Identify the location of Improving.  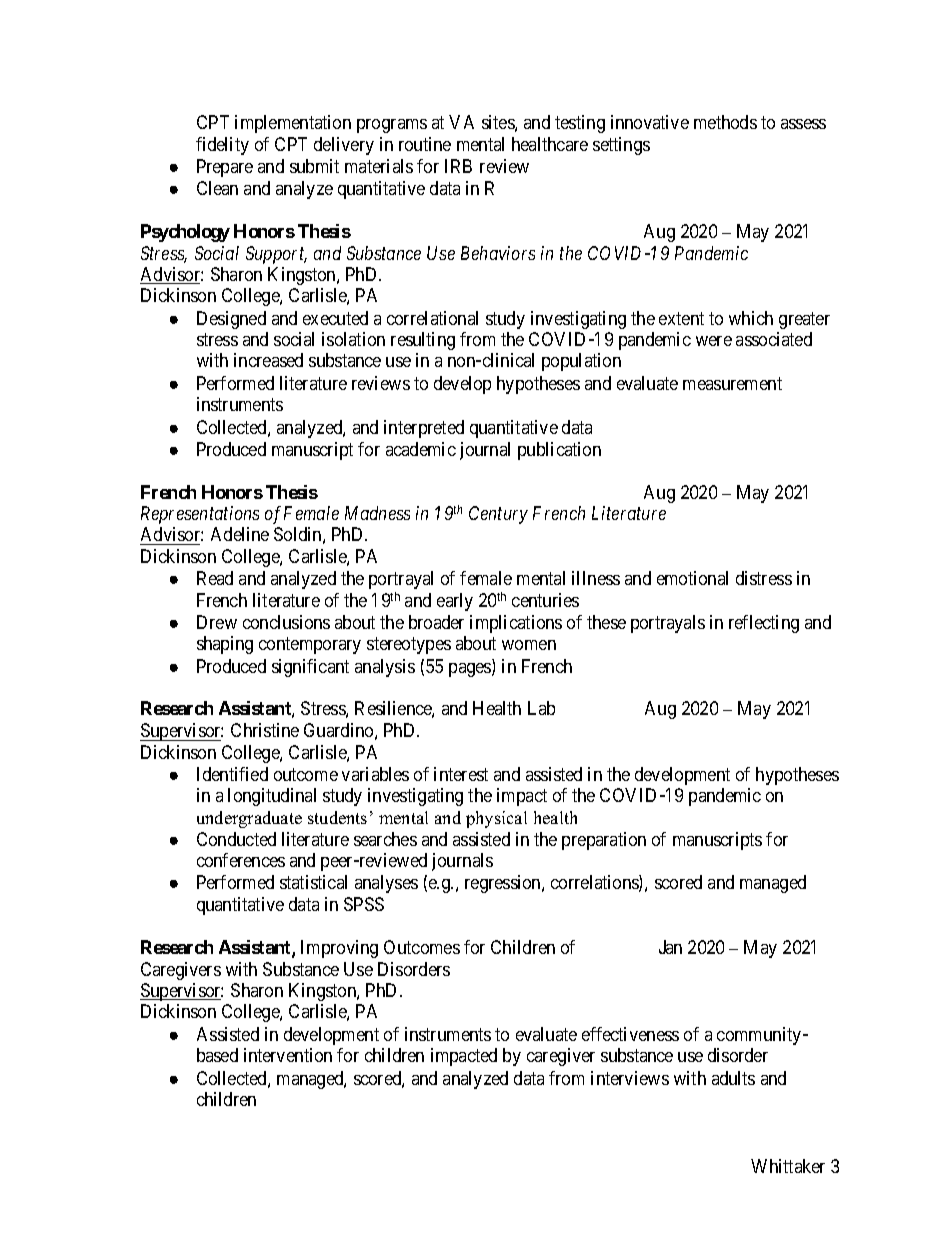
(339, 949).
